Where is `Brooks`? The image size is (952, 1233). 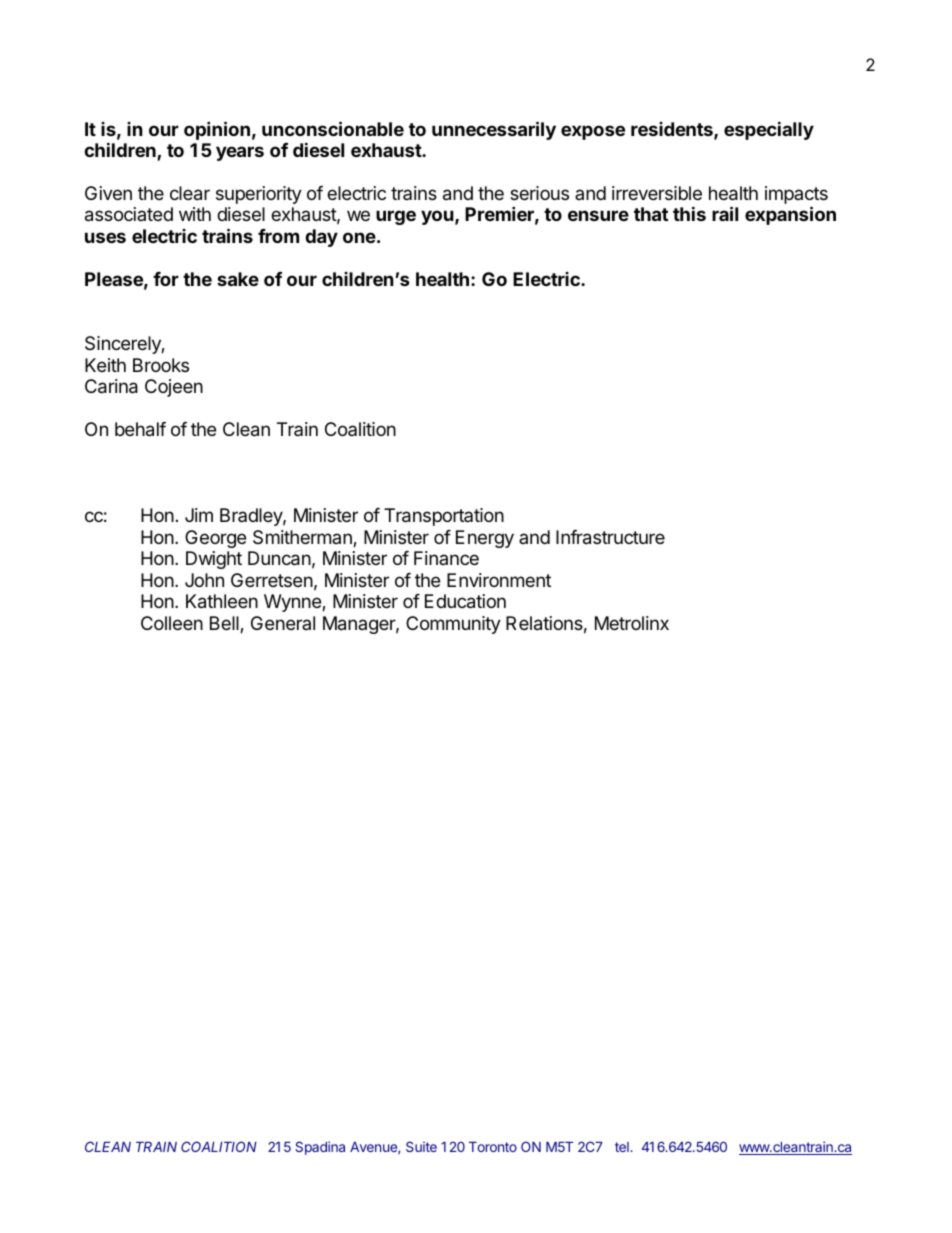 Brooks is located at coordinates (161, 365).
